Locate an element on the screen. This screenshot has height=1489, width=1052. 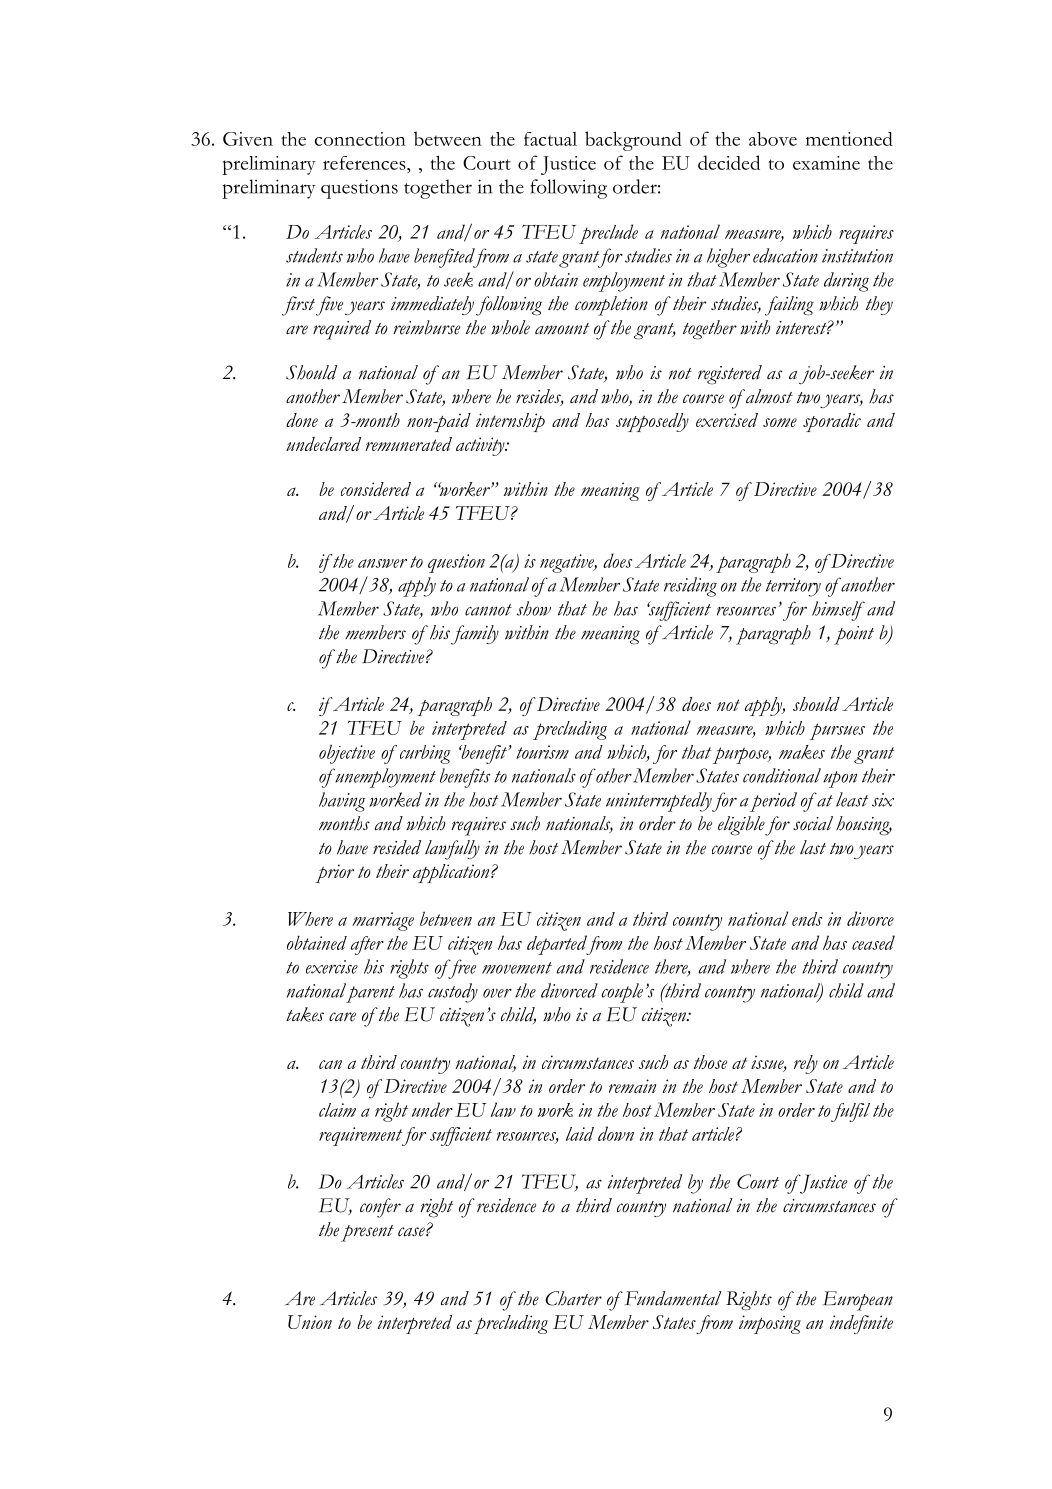
answer is located at coordinates (382, 563).
